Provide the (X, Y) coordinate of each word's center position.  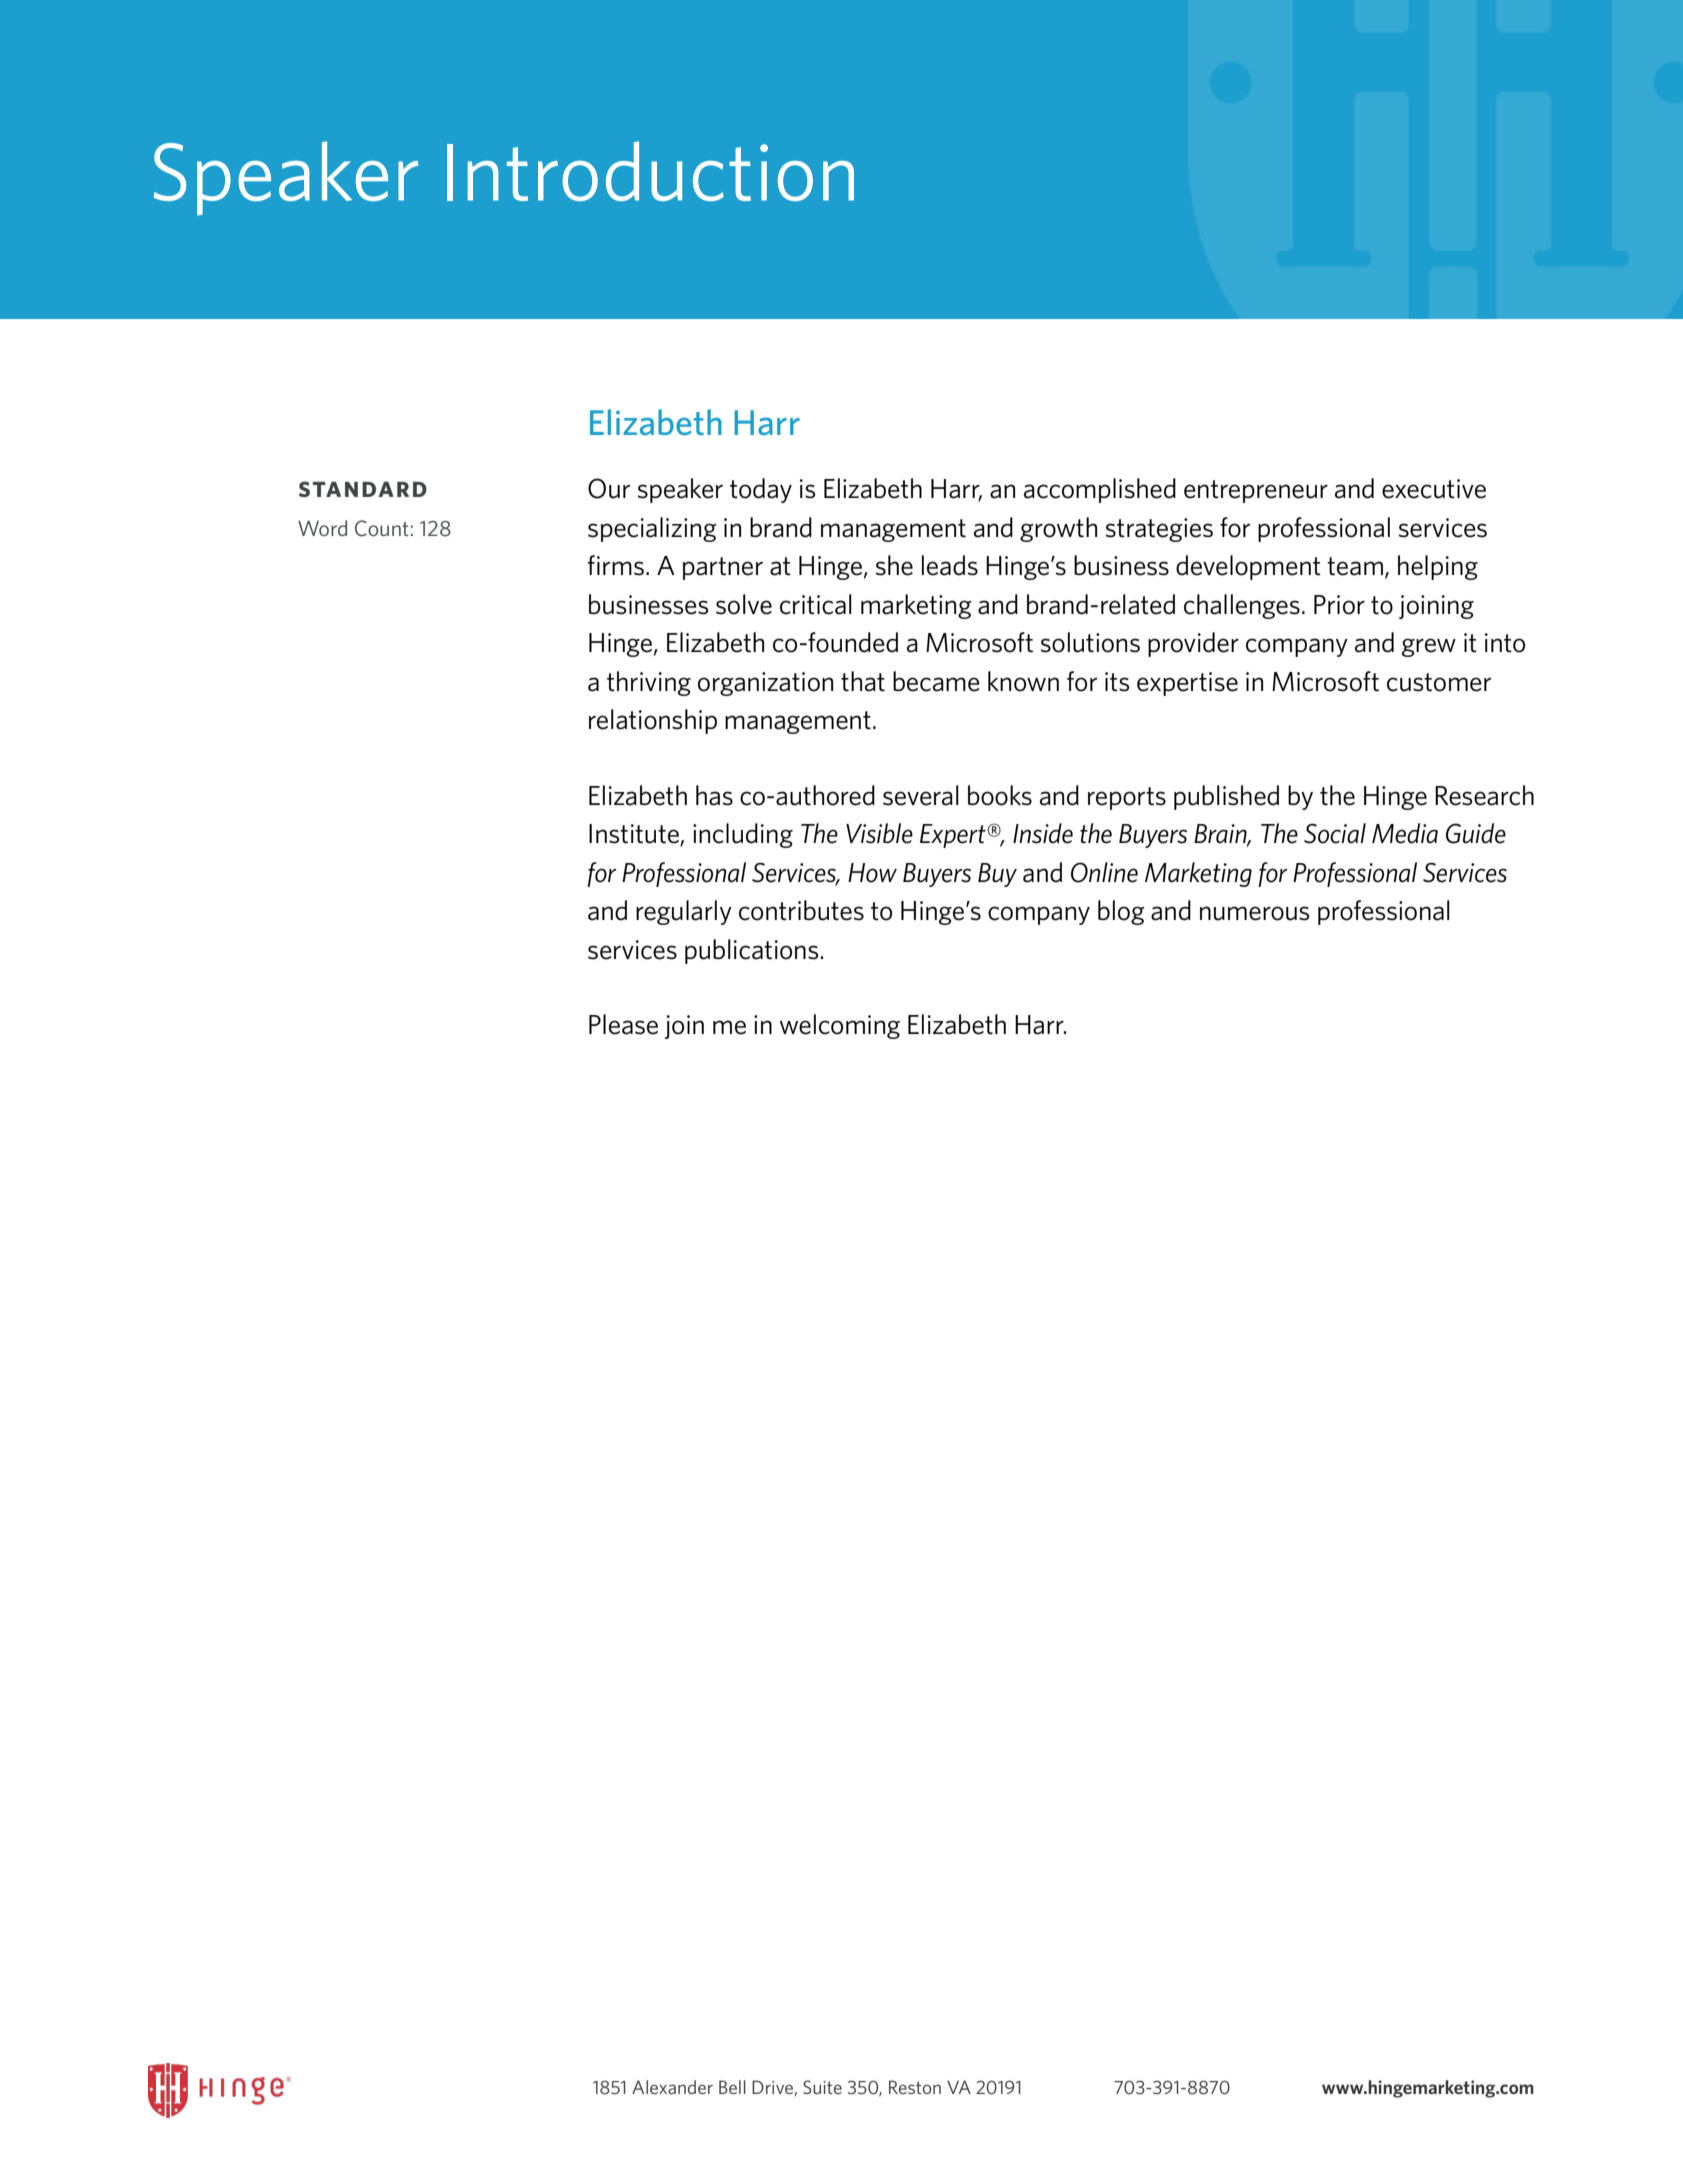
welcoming (840, 1026)
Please (623, 1024)
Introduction (650, 171)
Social (1335, 833)
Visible (879, 833)
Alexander (672, 2087)
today (761, 490)
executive (1434, 489)
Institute (635, 835)
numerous (1254, 913)
